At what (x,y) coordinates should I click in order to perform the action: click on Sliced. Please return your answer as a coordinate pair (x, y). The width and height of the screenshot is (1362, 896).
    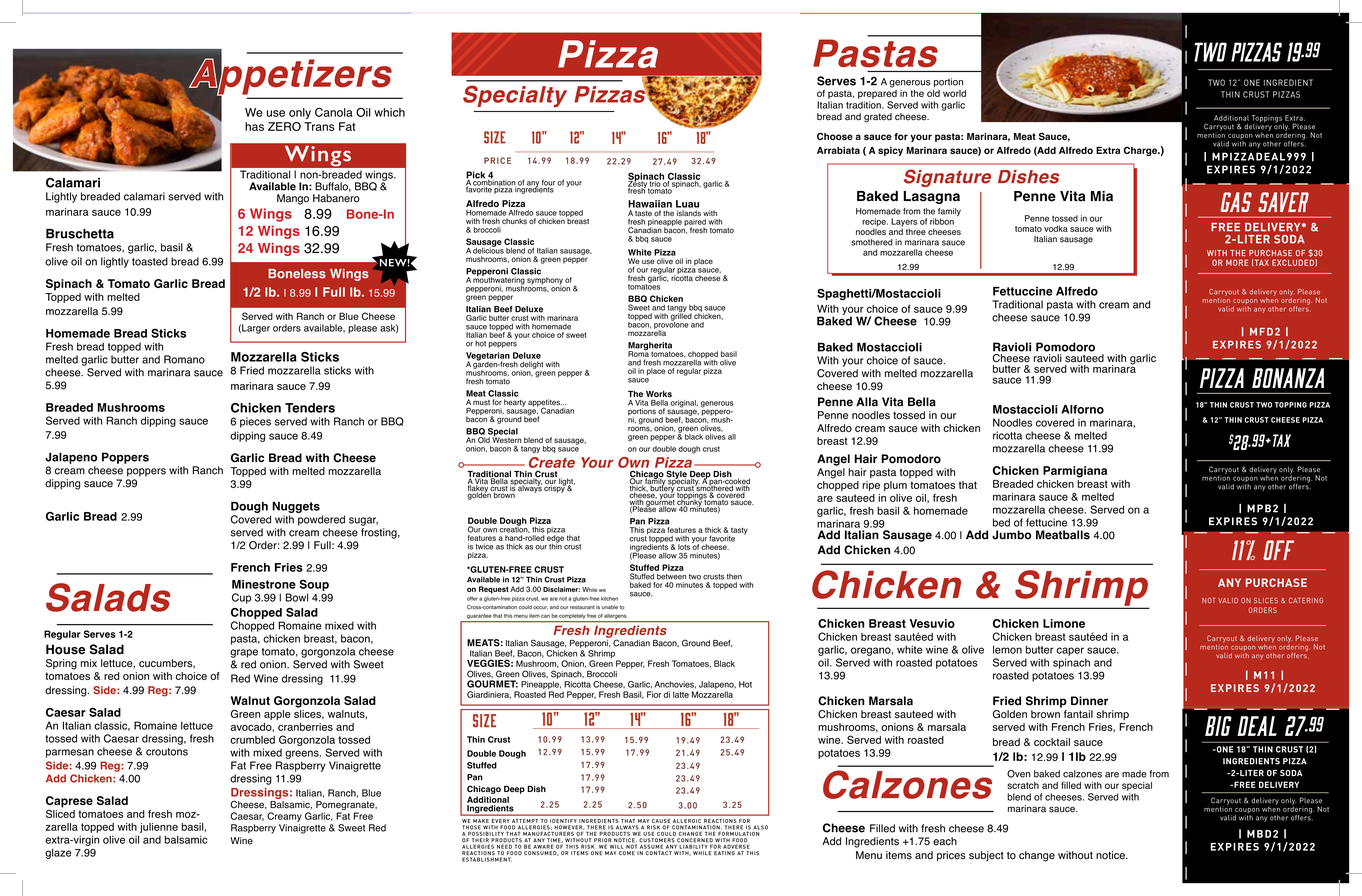
    Looking at the image, I should click on (60, 812).
